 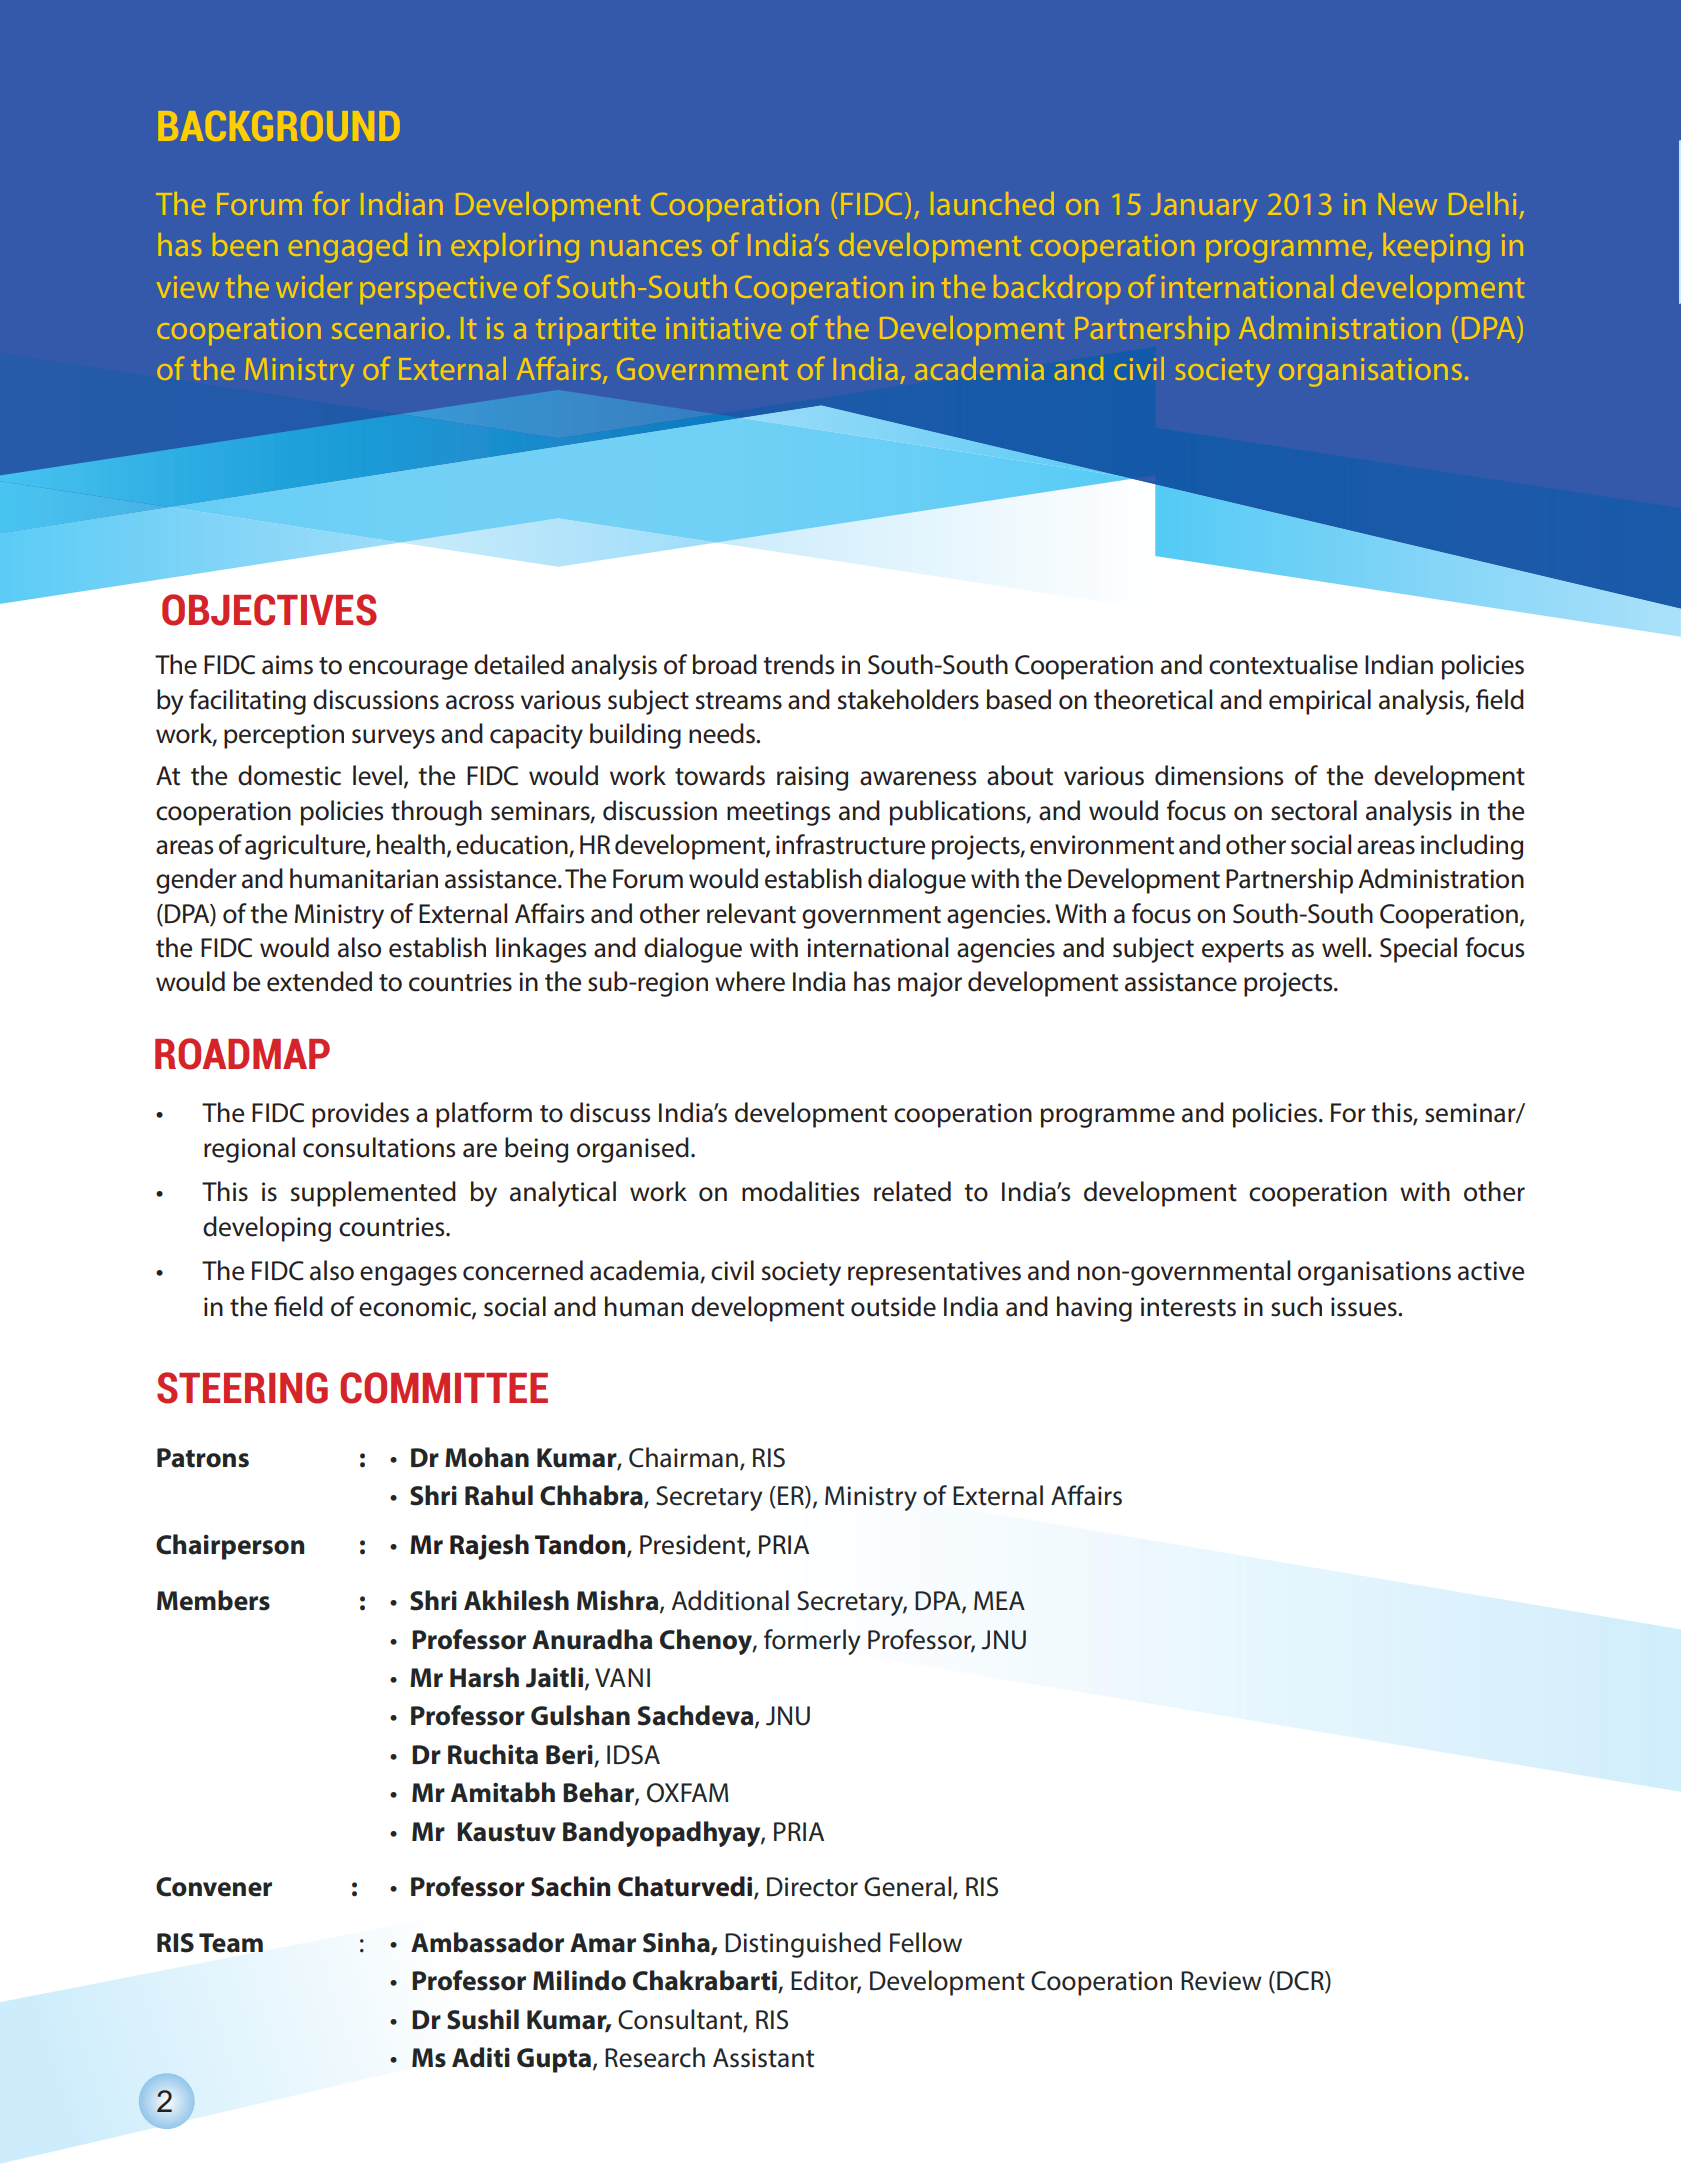 I want to click on formerly, so click(x=812, y=1642).
